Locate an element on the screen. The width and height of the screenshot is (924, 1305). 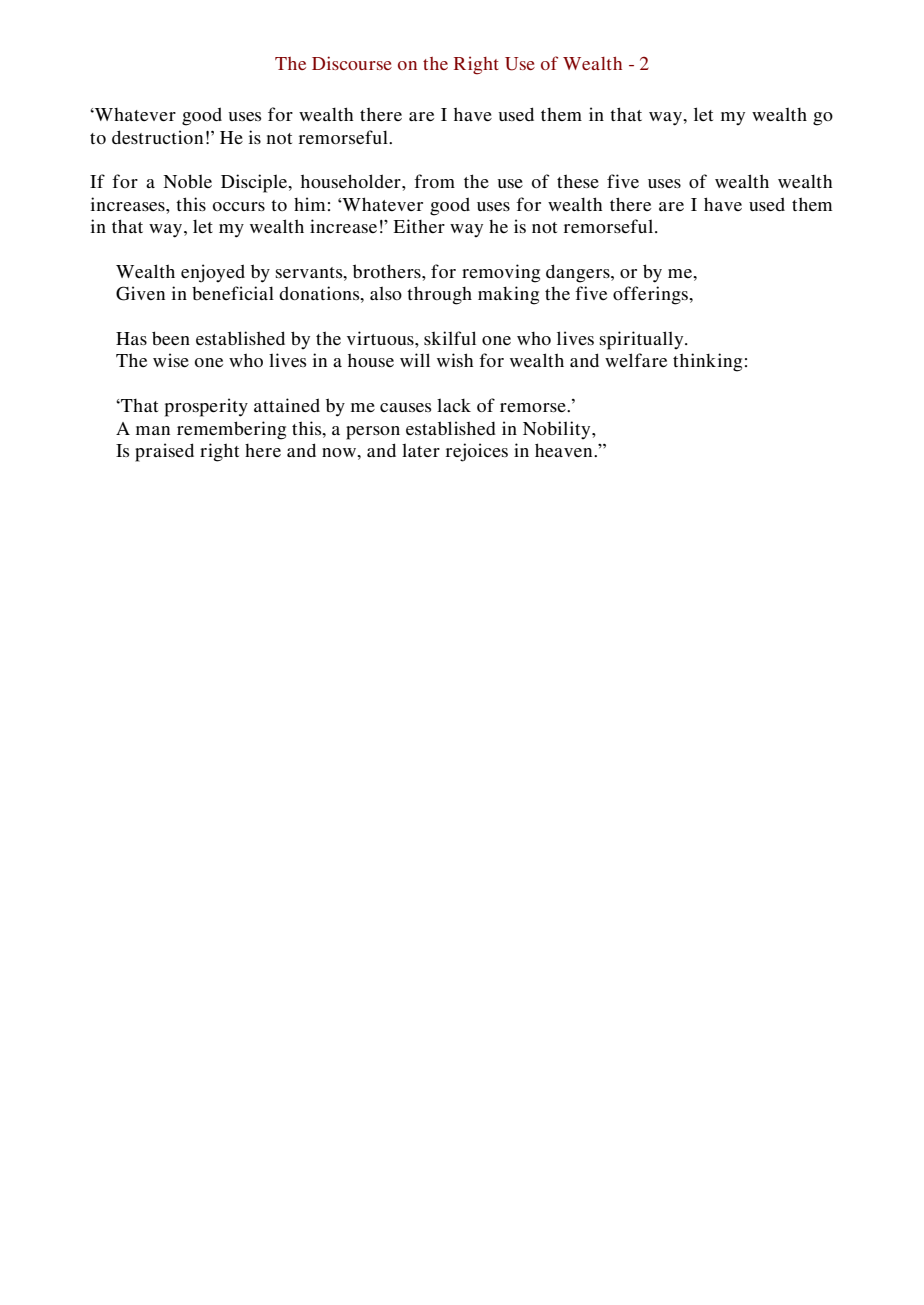
later is located at coordinates (421, 450).
